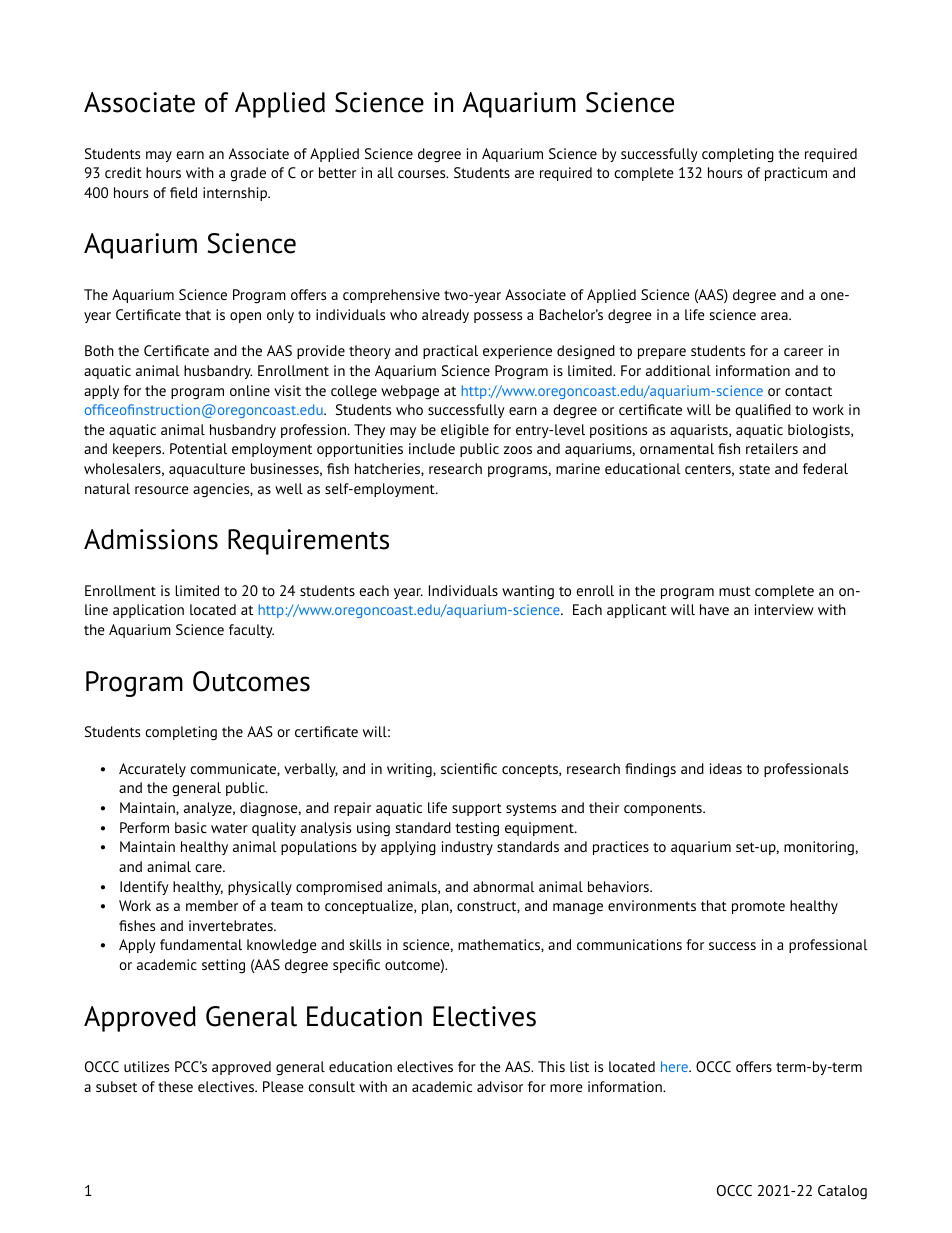 The height and width of the page is (1233, 952). What do you see at coordinates (175, 1086) in the page?
I see `these` at bounding box center [175, 1086].
